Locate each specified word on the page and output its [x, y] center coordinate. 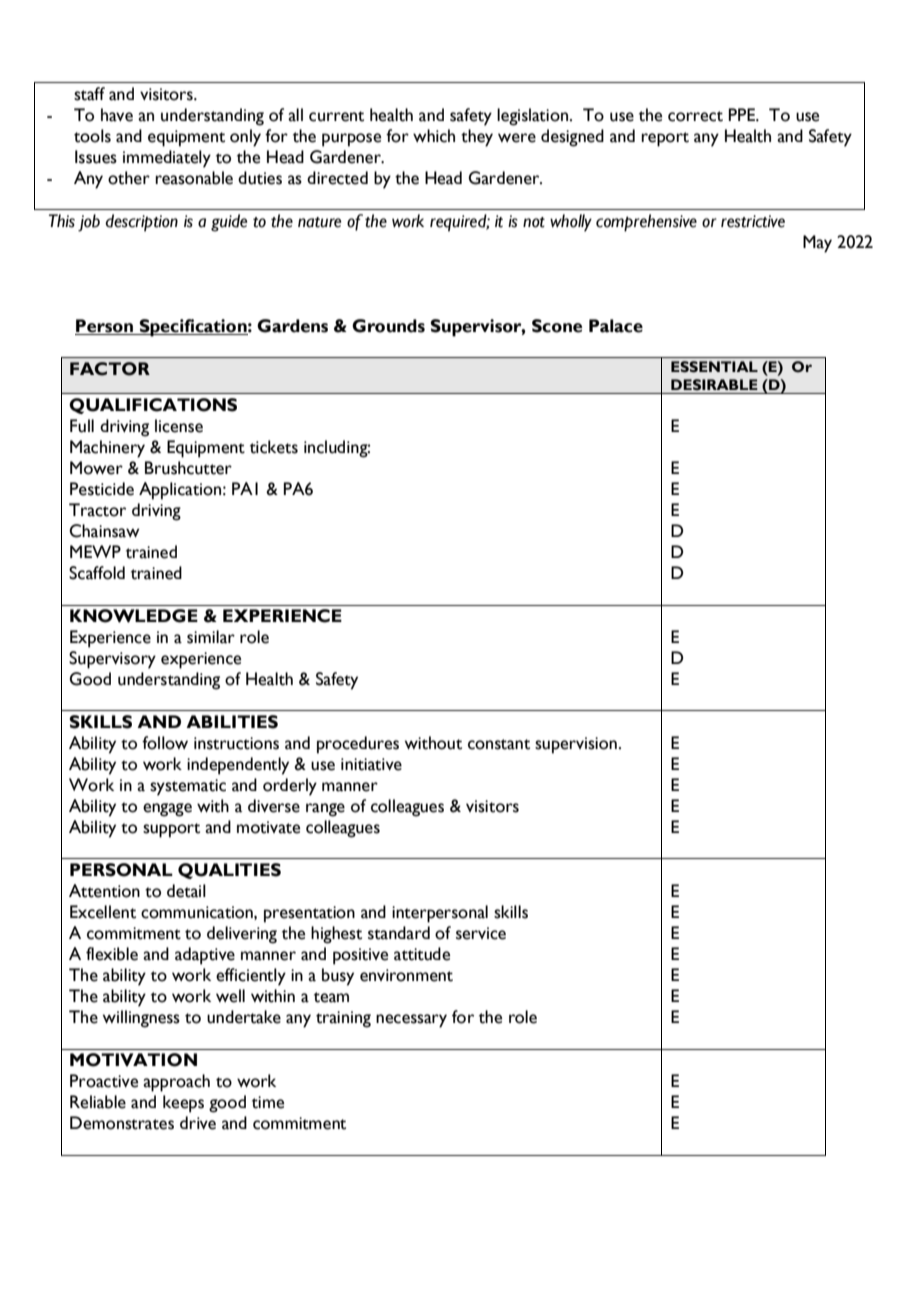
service [481, 933]
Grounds [388, 326]
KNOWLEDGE [134, 616]
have [117, 115]
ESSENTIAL [714, 367]
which [434, 136]
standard [399, 933]
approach [176, 1083]
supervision [576, 745]
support [171, 830]
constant [499, 744]
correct [695, 116]
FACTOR [110, 369]
